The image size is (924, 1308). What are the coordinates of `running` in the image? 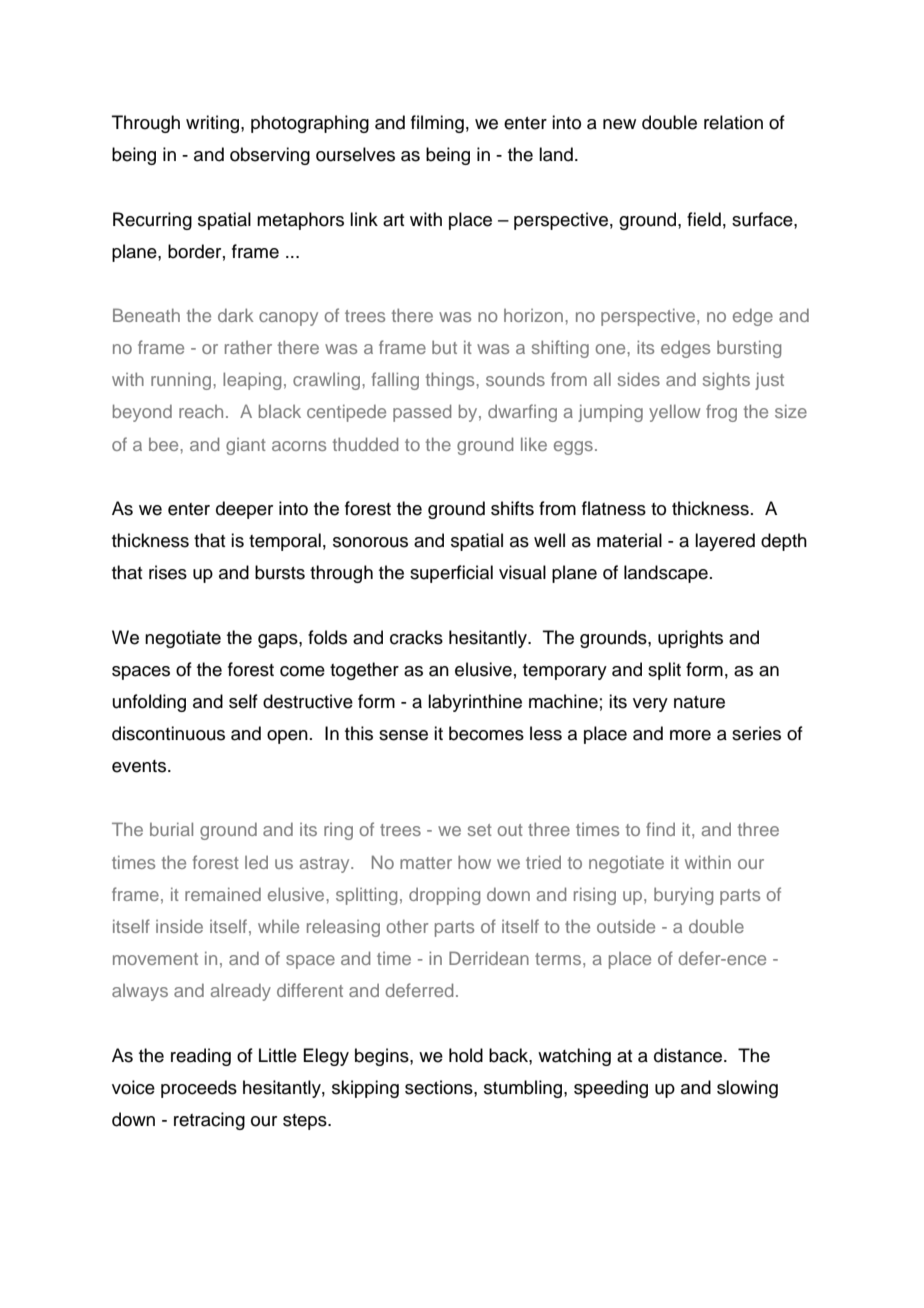 It's located at (182, 381).
